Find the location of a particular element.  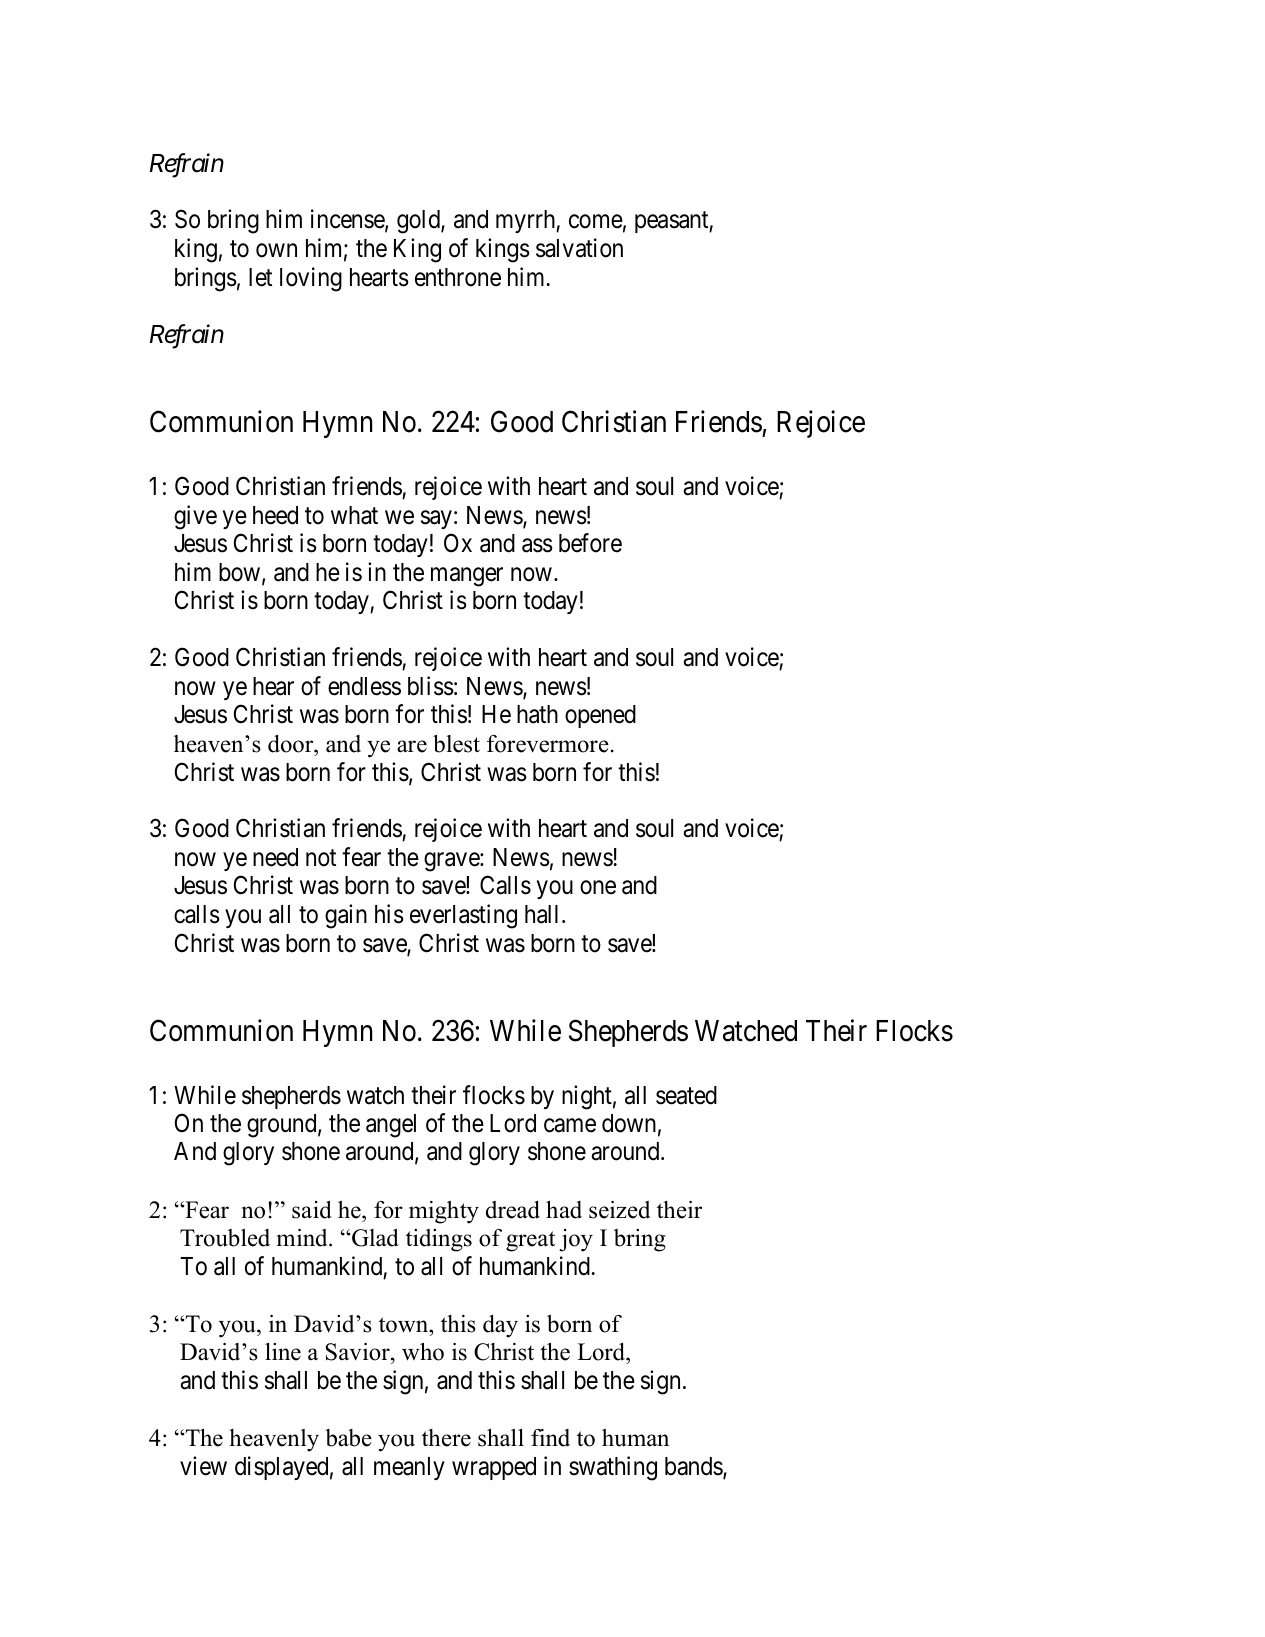

heed is located at coordinates (275, 515).
